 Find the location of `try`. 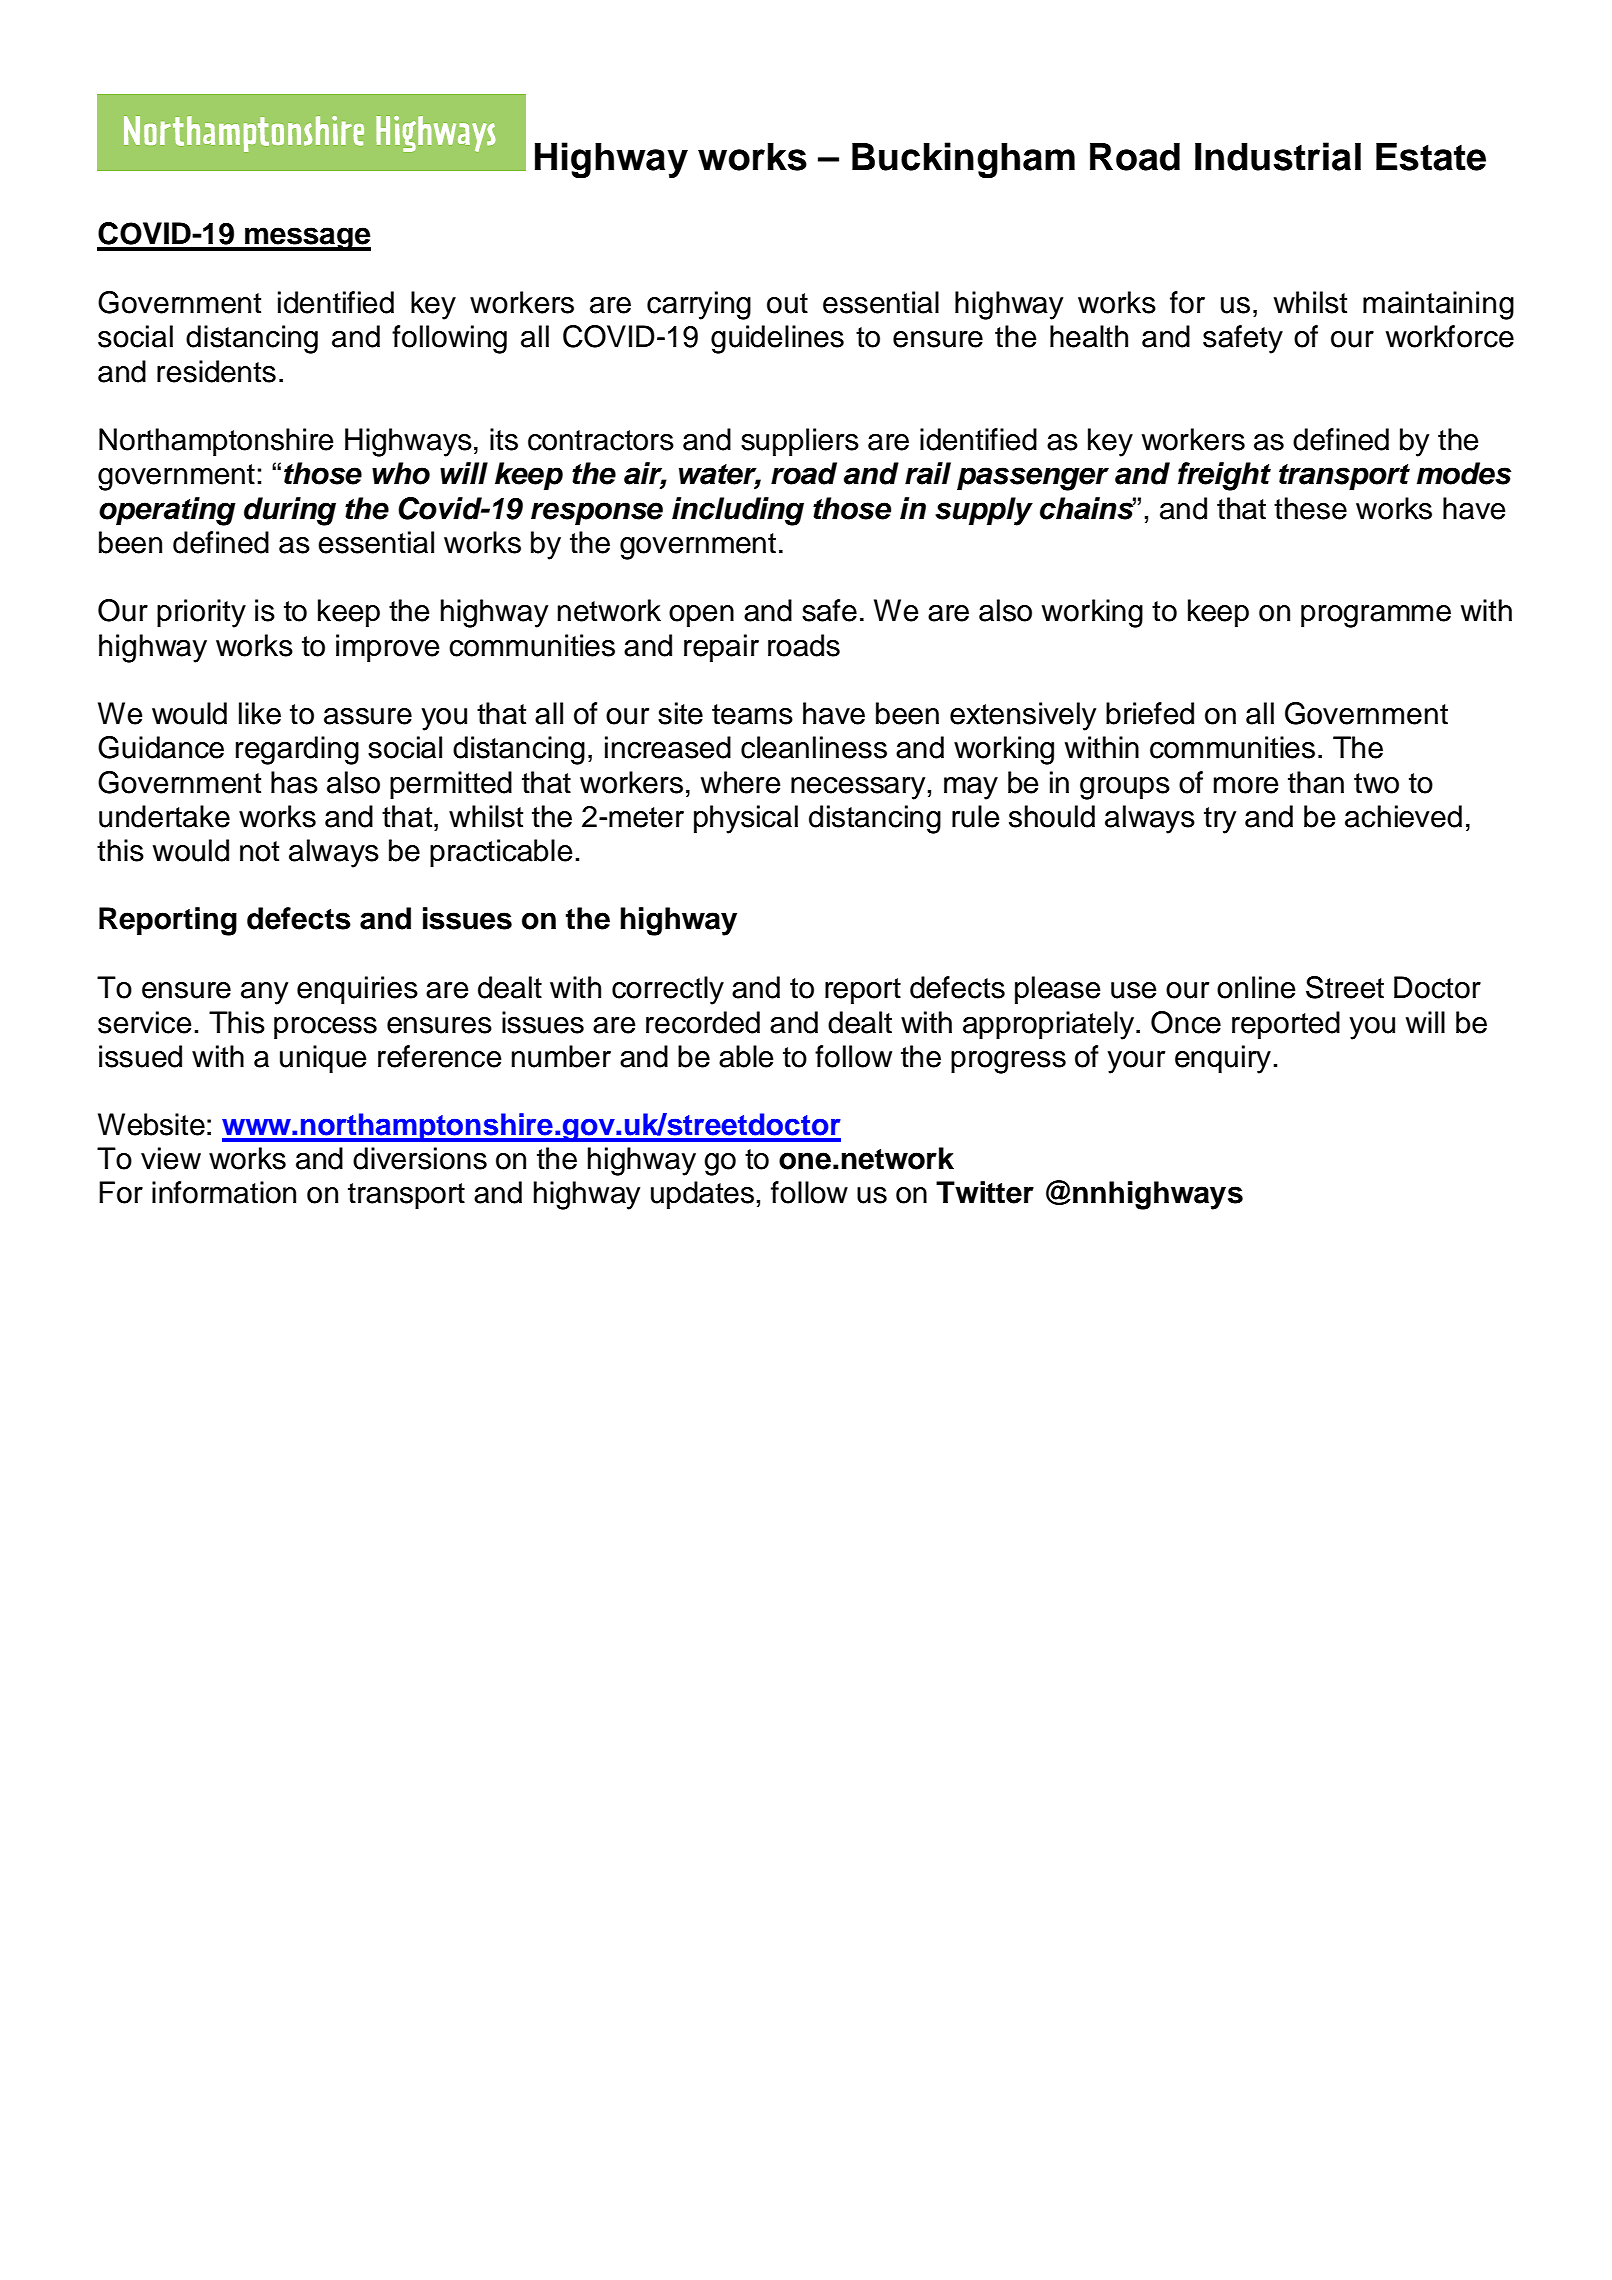

try is located at coordinates (1220, 820).
